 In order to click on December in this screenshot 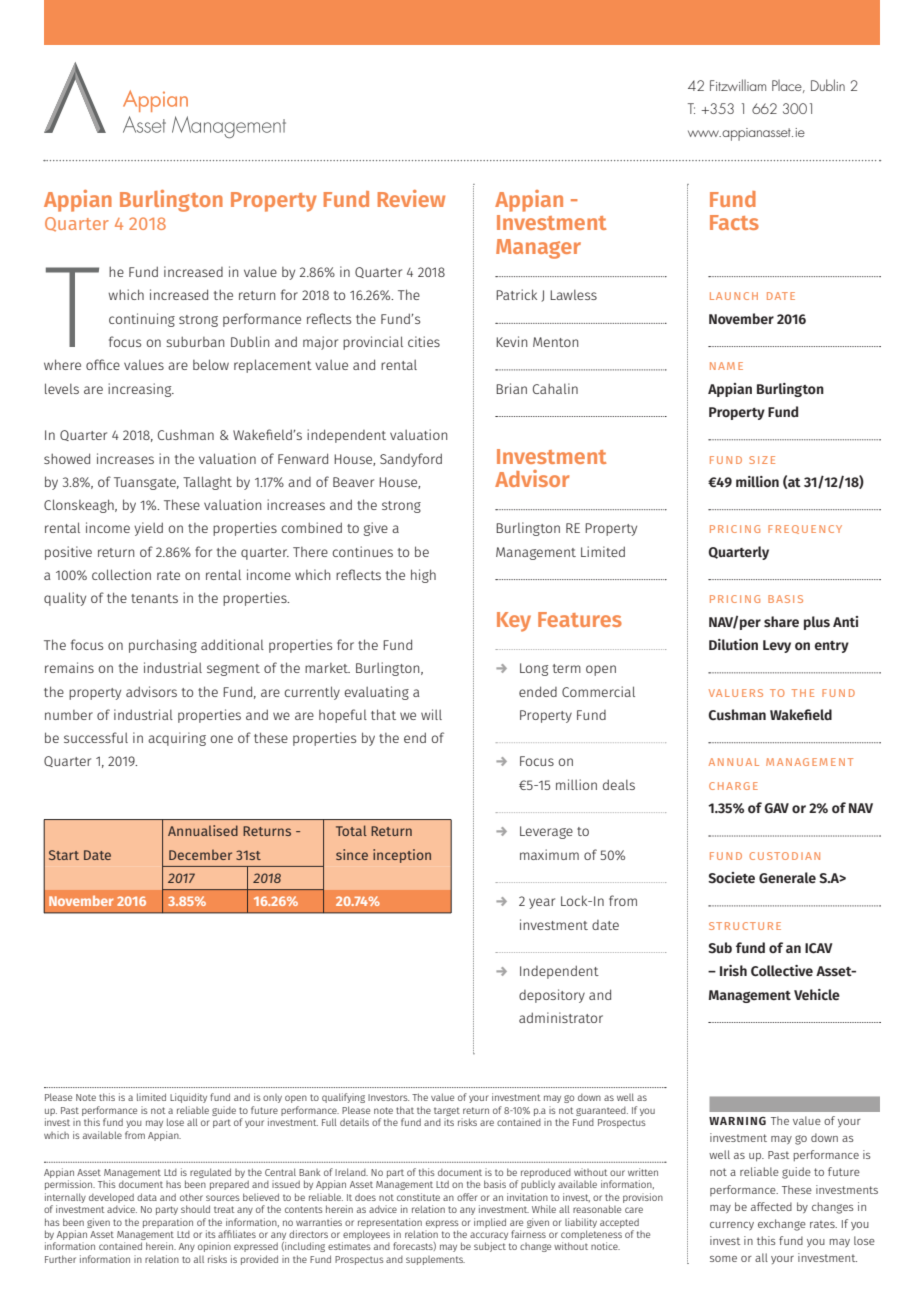, I will do `click(200, 854)`.
